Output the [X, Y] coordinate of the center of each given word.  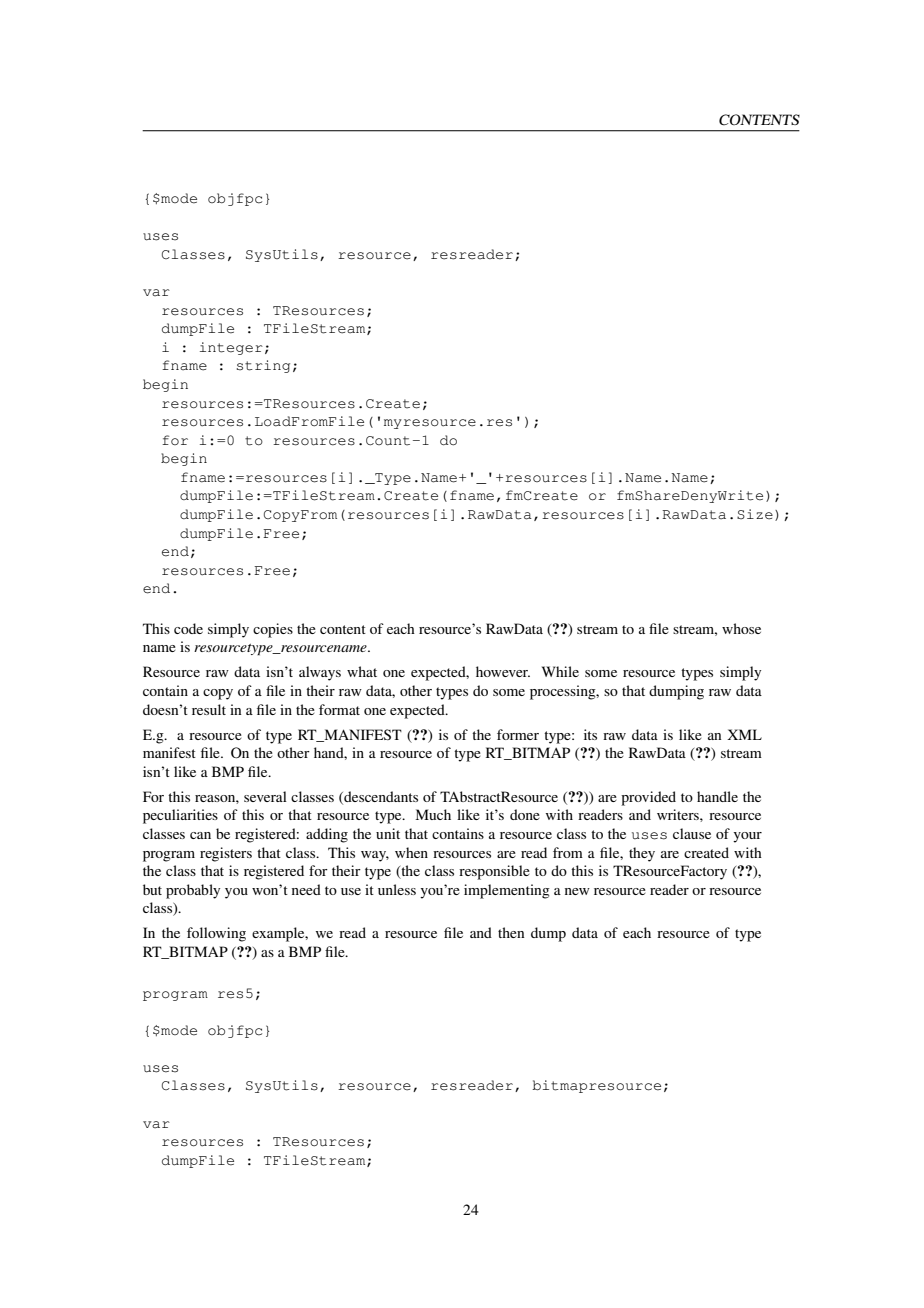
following [216, 934]
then [511, 932]
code [188, 628]
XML [744, 734]
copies [273, 630]
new [577, 891]
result [209, 709]
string [263, 366]
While [560, 671]
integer [231, 348]
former [518, 734]
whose [741, 628]
